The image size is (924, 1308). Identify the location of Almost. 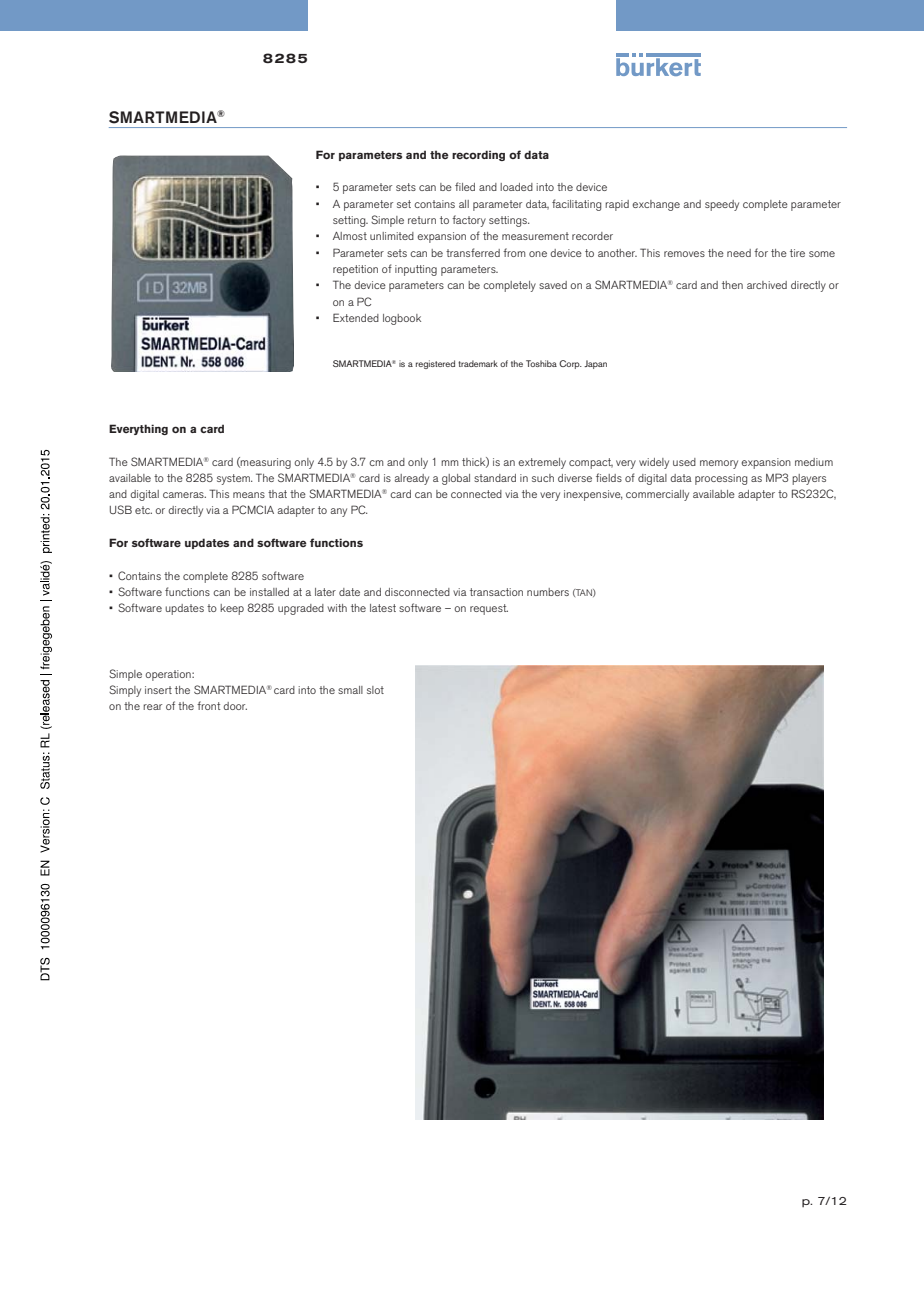
(350, 236).
